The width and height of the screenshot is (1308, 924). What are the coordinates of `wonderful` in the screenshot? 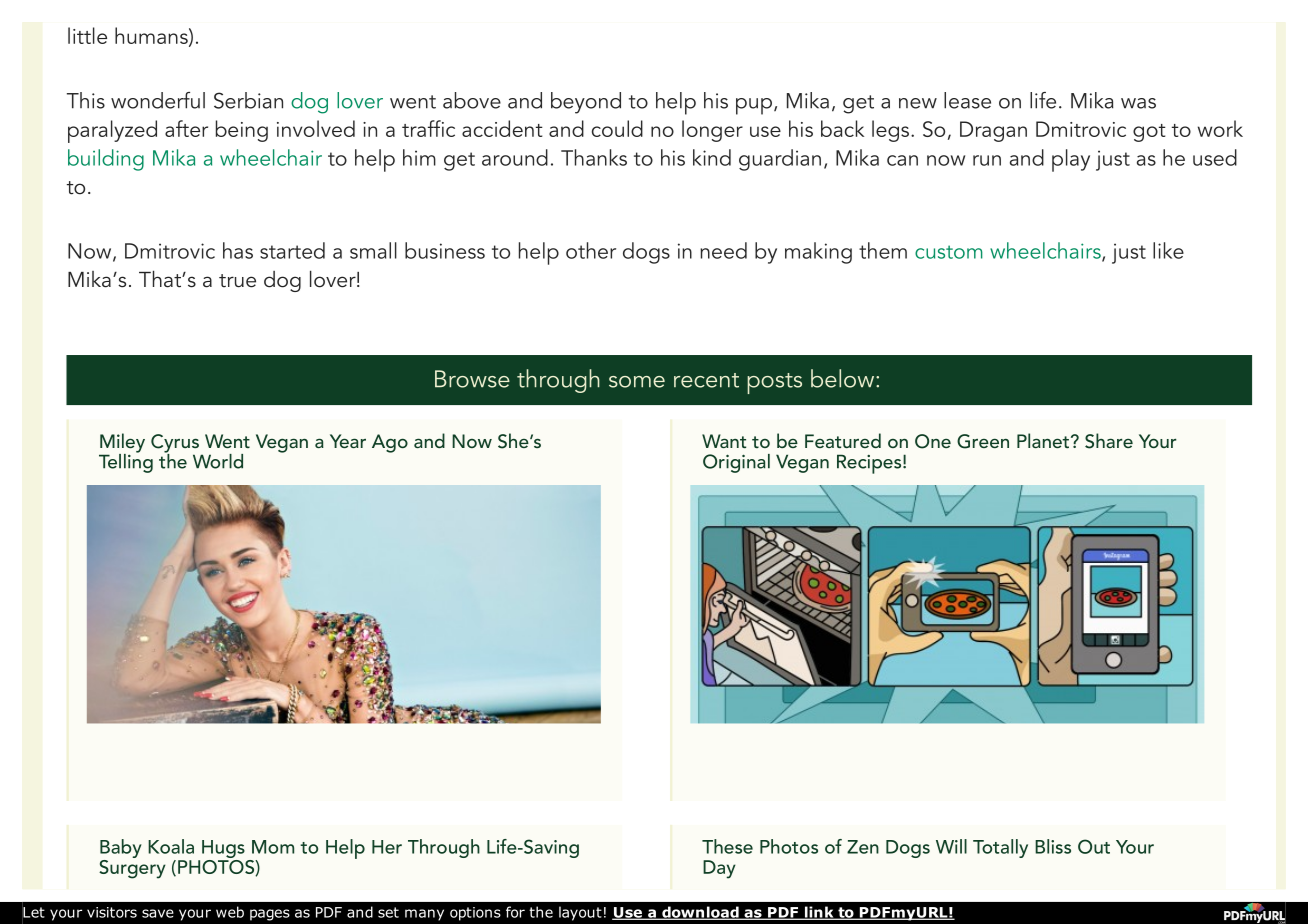 It's located at (158, 100).
